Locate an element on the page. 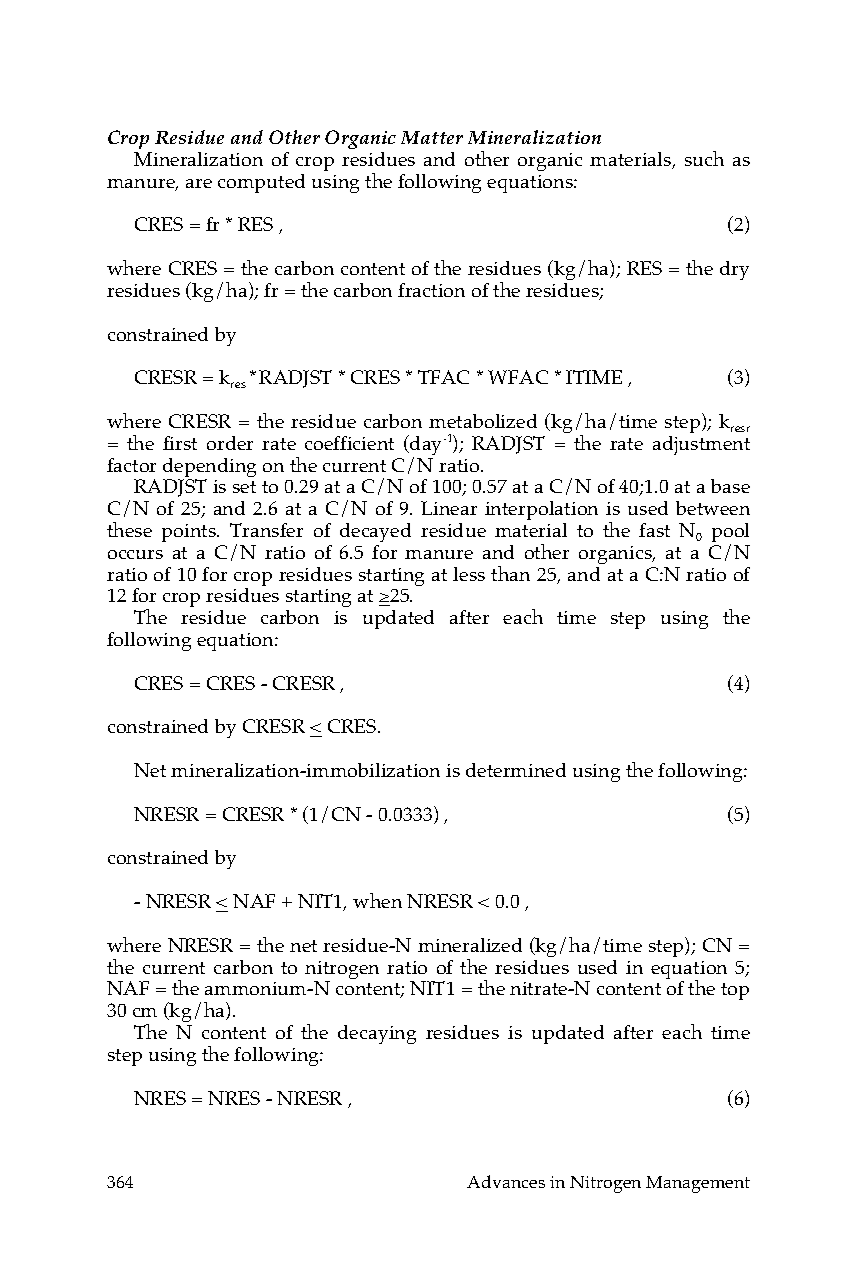  fast is located at coordinates (654, 530).
